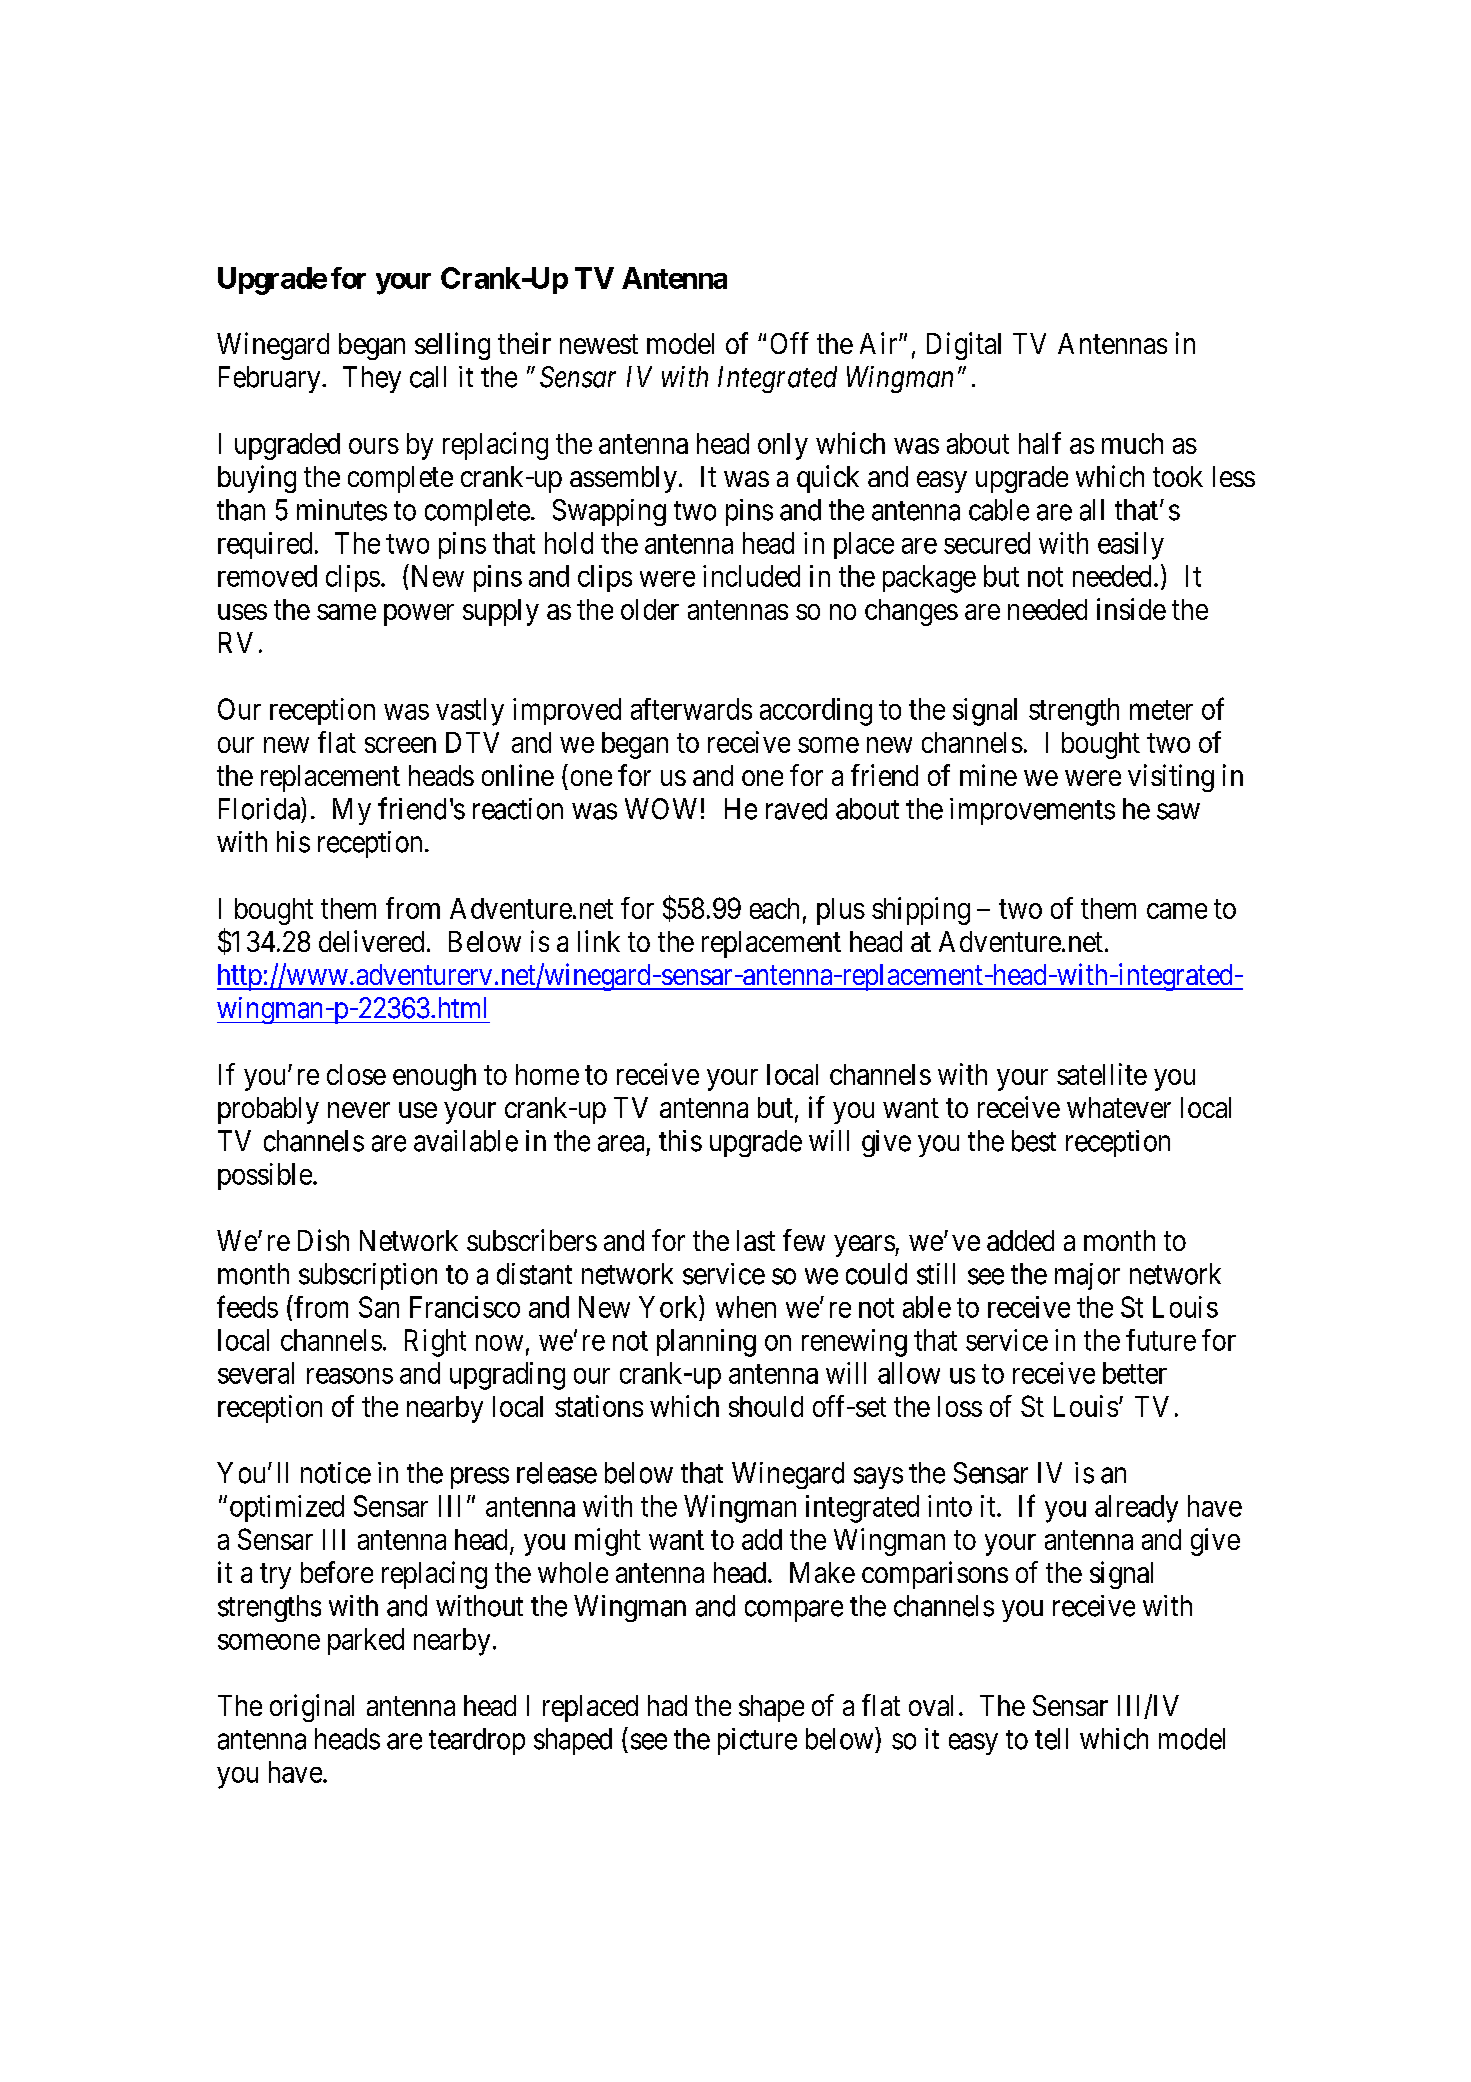 The image size is (1471, 2082). Describe the element at coordinates (783, 446) in the screenshot. I see `only` at that location.
